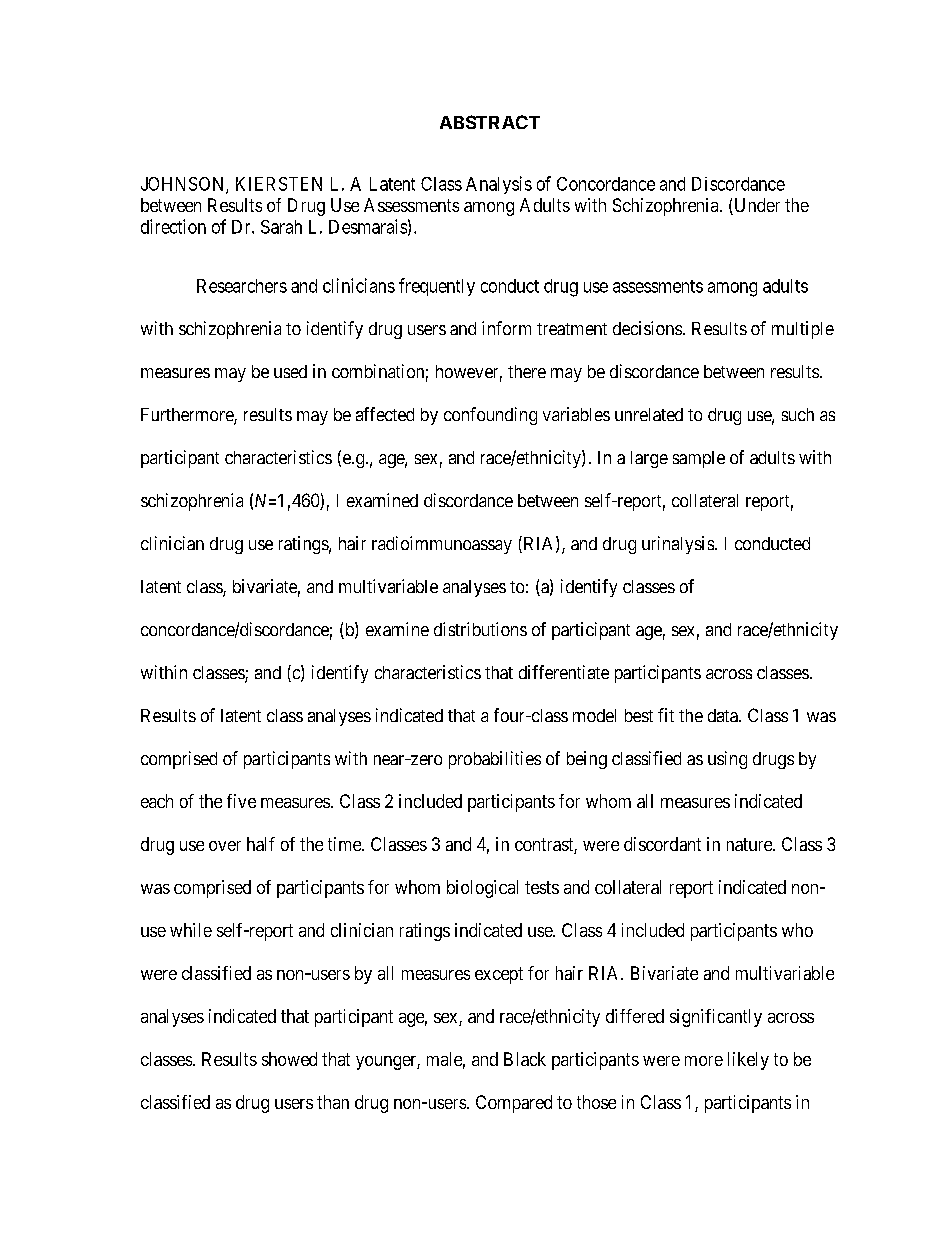 The image size is (952, 1233). I want to click on KIERSTEN, so click(279, 184).
